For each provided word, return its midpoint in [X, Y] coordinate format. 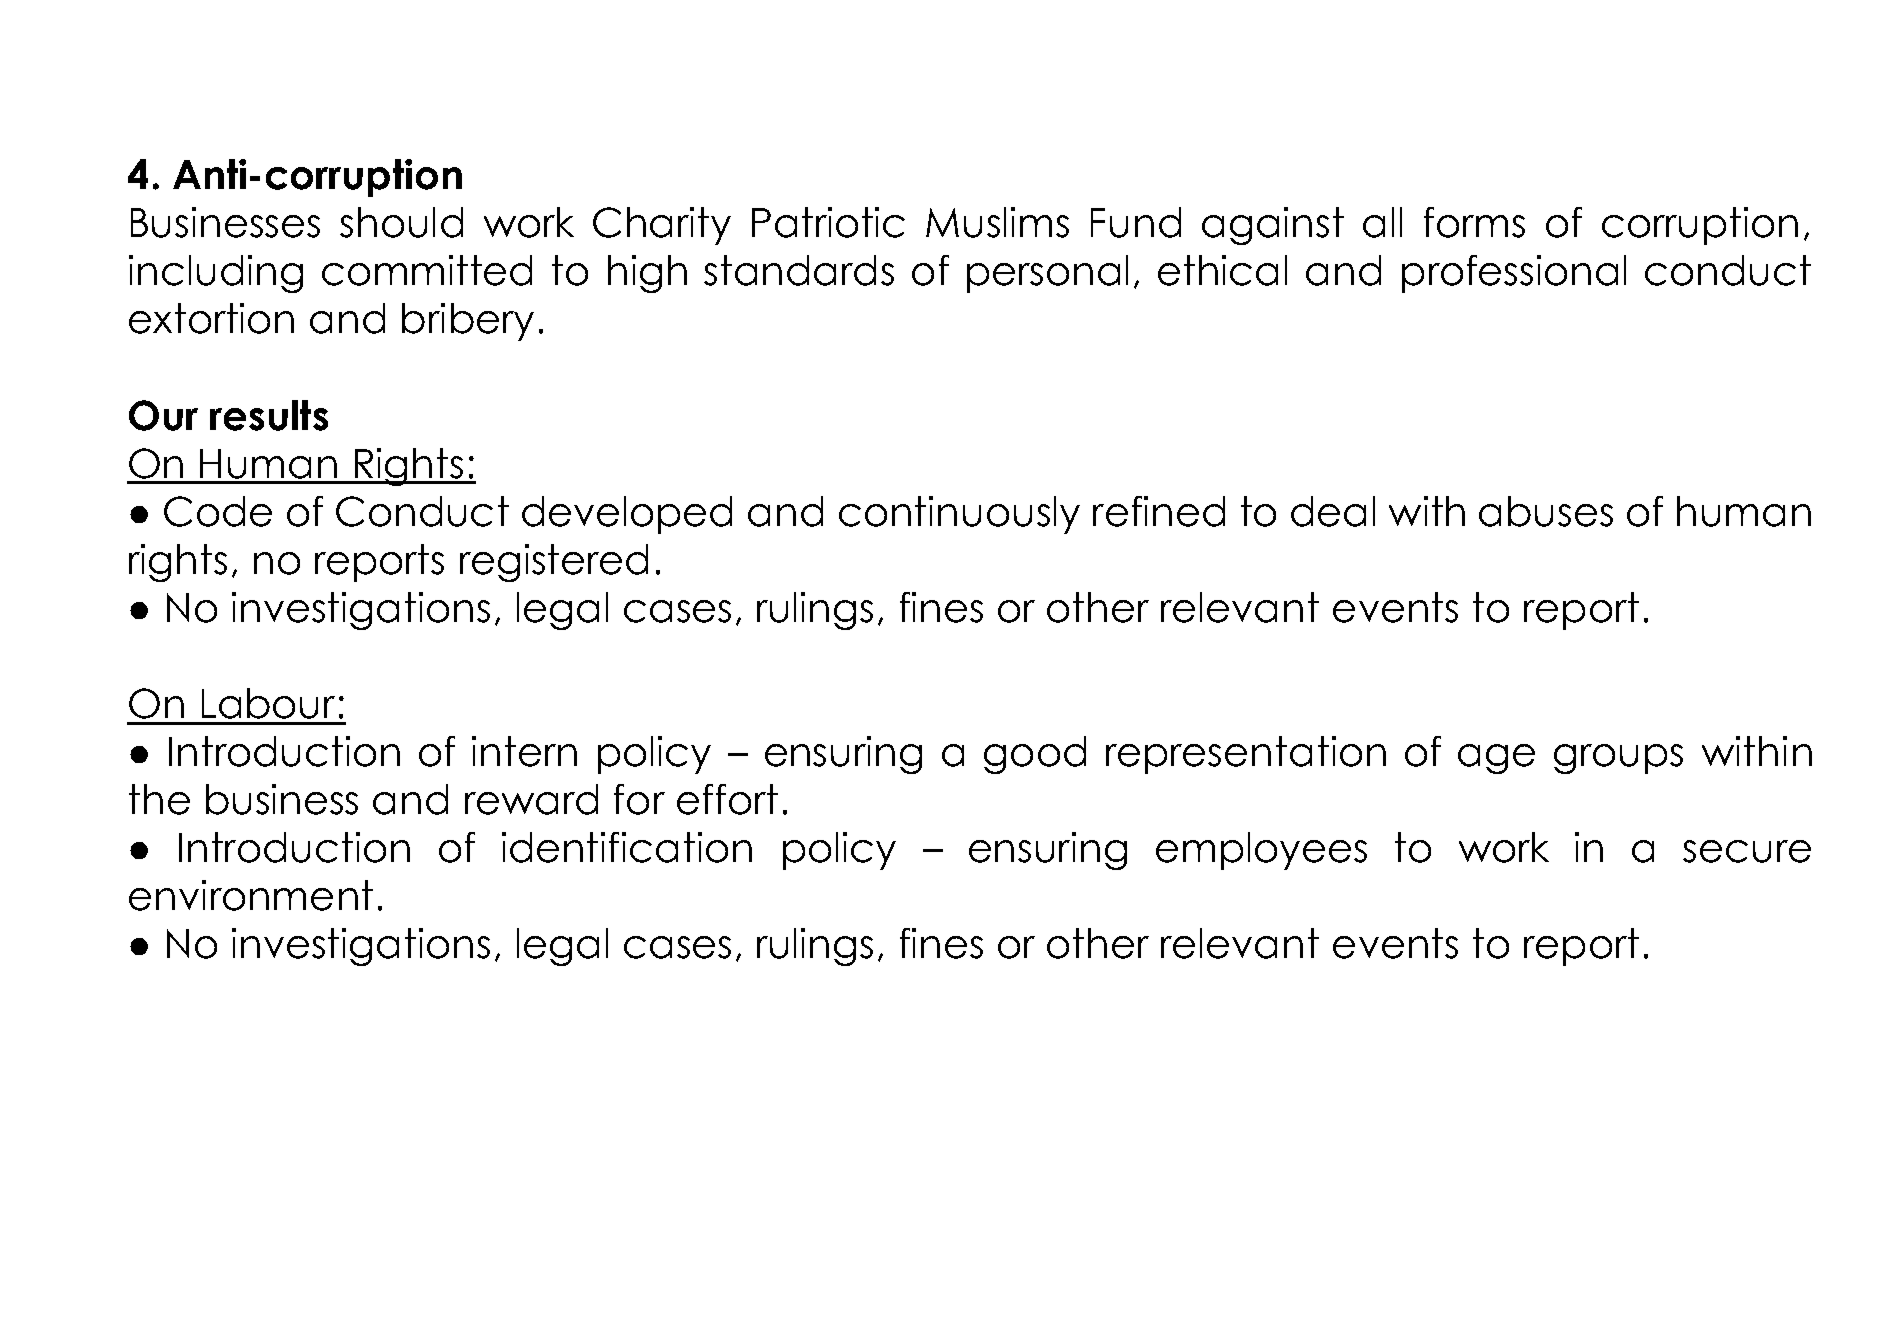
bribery [468, 322]
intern [524, 751]
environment [251, 895]
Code [218, 511]
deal [1333, 511]
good [1035, 755]
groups [1618, 759]
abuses [1546, 511]
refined [1159, 511]
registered [554, 563]
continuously [959, 515]
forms [1474, 222]
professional [1514, 274]
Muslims [997, 222]
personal [1047, 274]
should [401, 222]
